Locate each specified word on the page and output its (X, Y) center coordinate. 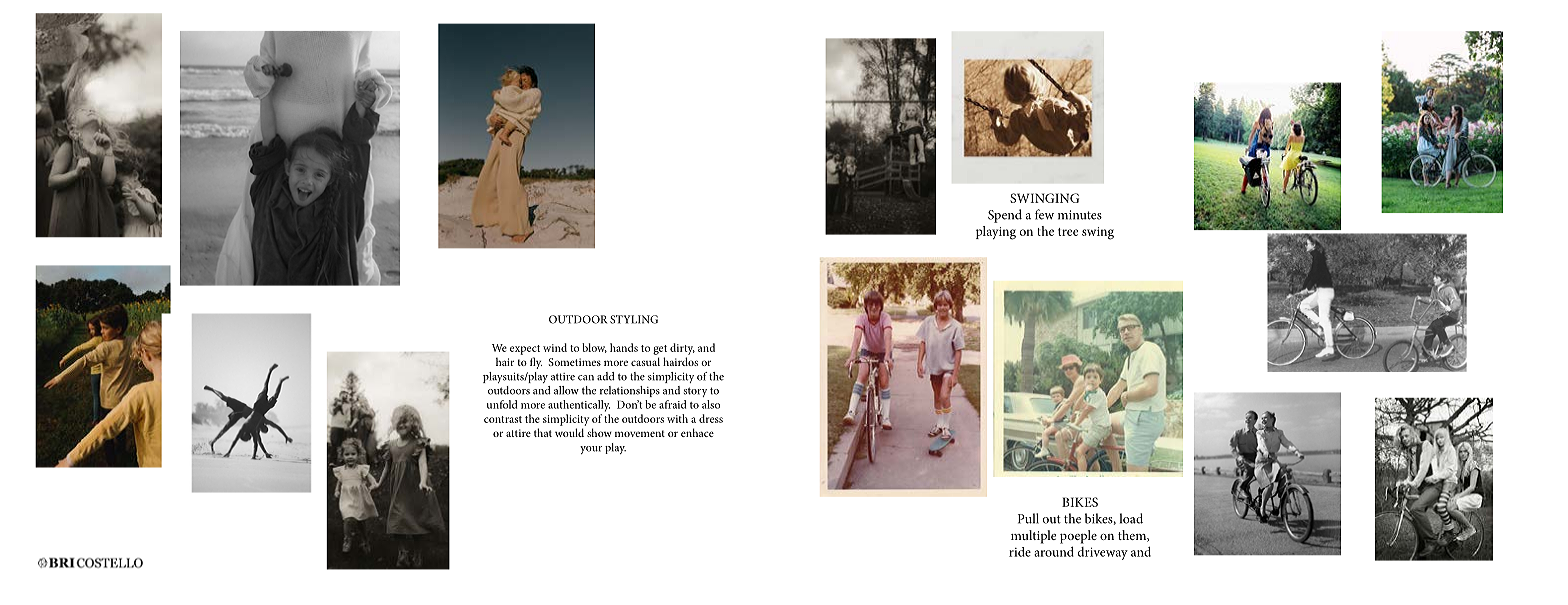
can (586, 378)
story (695, 392)
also (711, 404)
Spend (1005, 216)
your (591, 450)
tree (1068, 232)
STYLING (634, 319)
